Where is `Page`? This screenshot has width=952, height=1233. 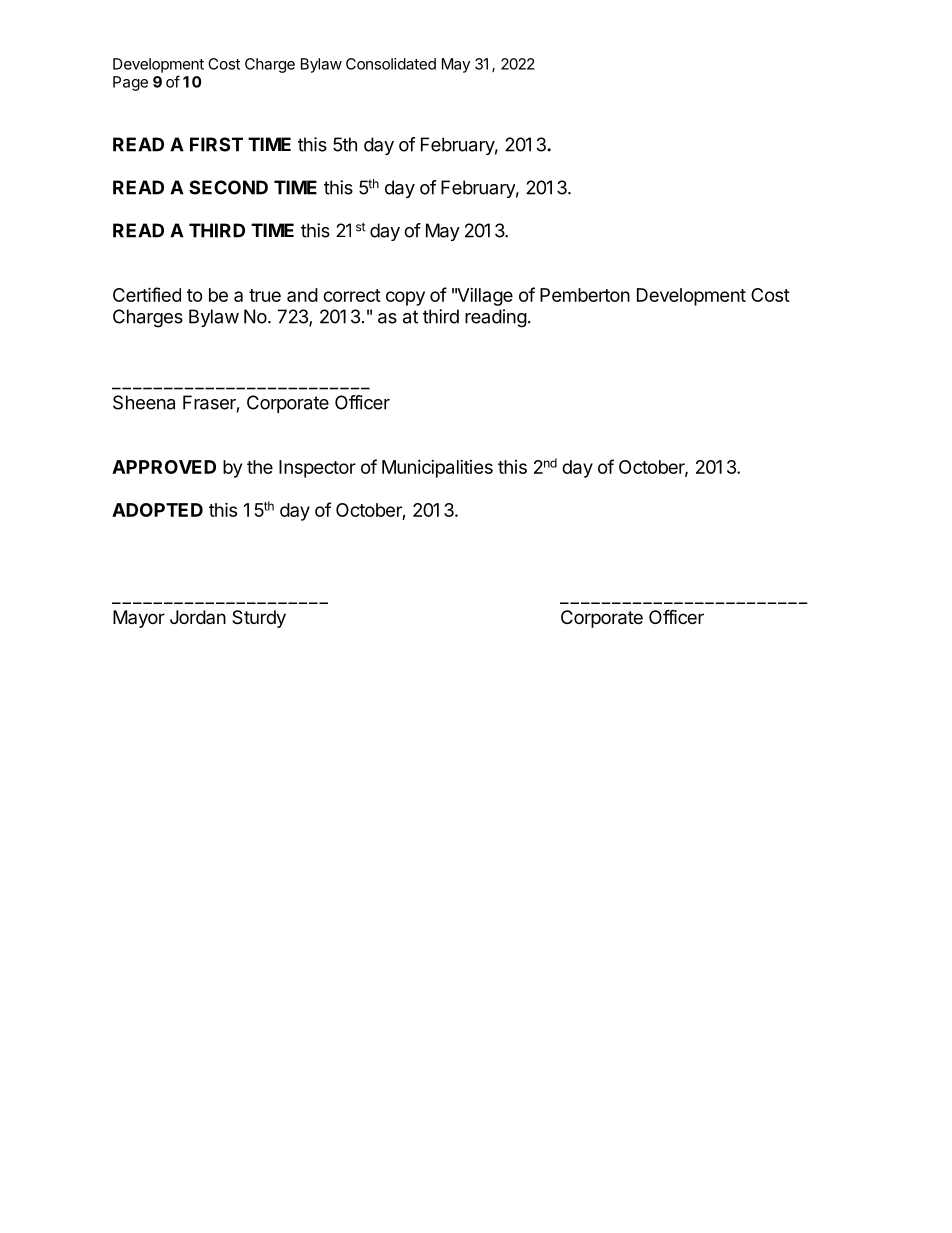 Page is located at coordinates (130, 83).
